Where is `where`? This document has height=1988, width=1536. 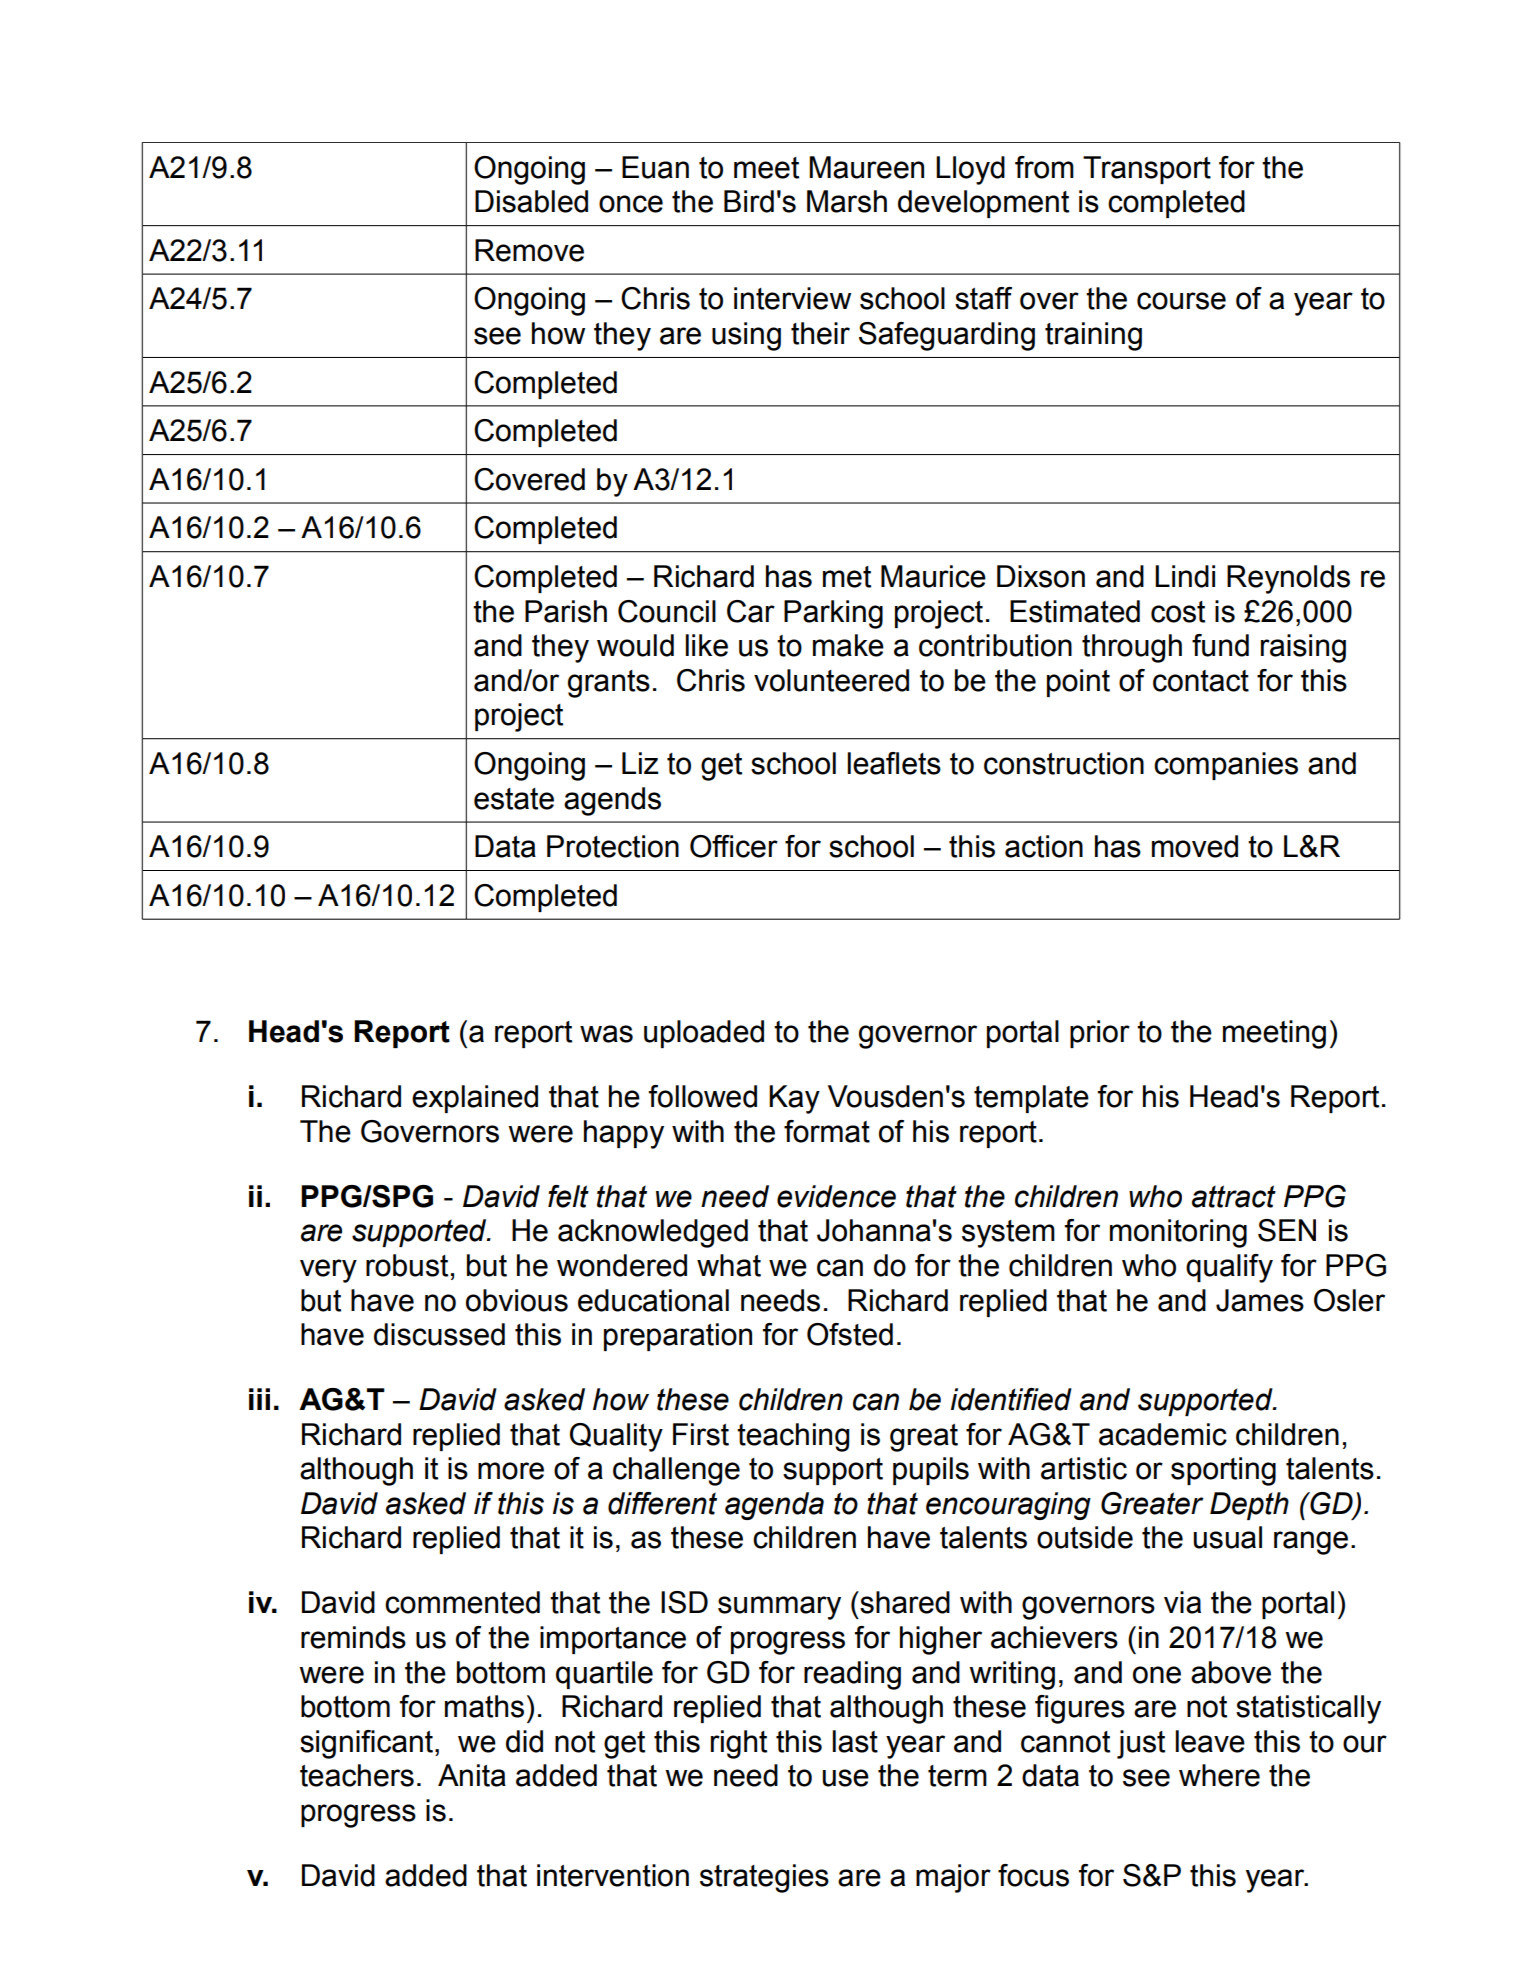
where is located at coordinates (1219, 1775).
